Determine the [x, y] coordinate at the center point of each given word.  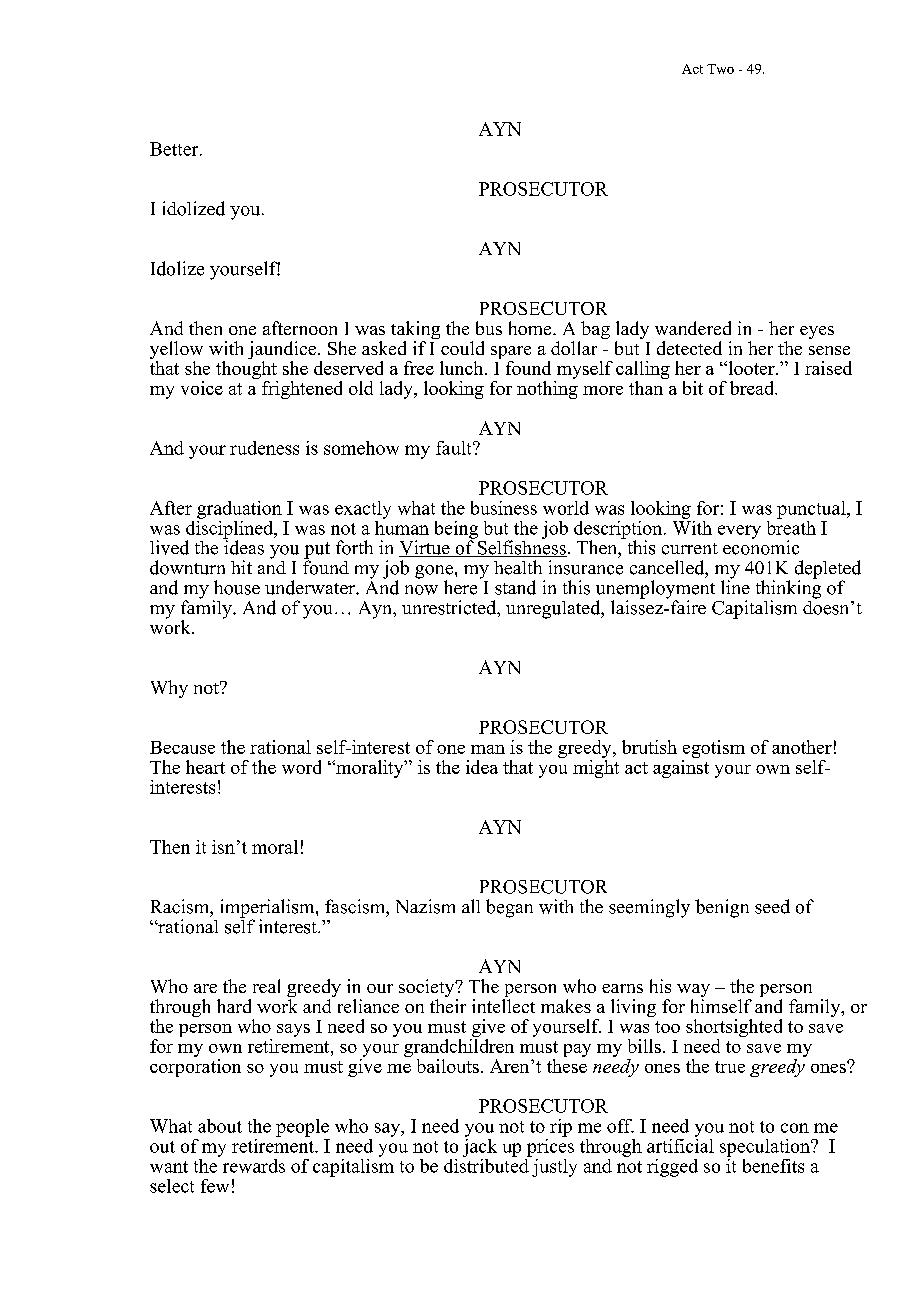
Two [720, 69]
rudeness [264, 448]
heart [205, 767]
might [596, 767]
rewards [254, 1166]
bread [753, 388]
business [504, 508]
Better [175, 149]
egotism [714, 749]
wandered [693, 328]
